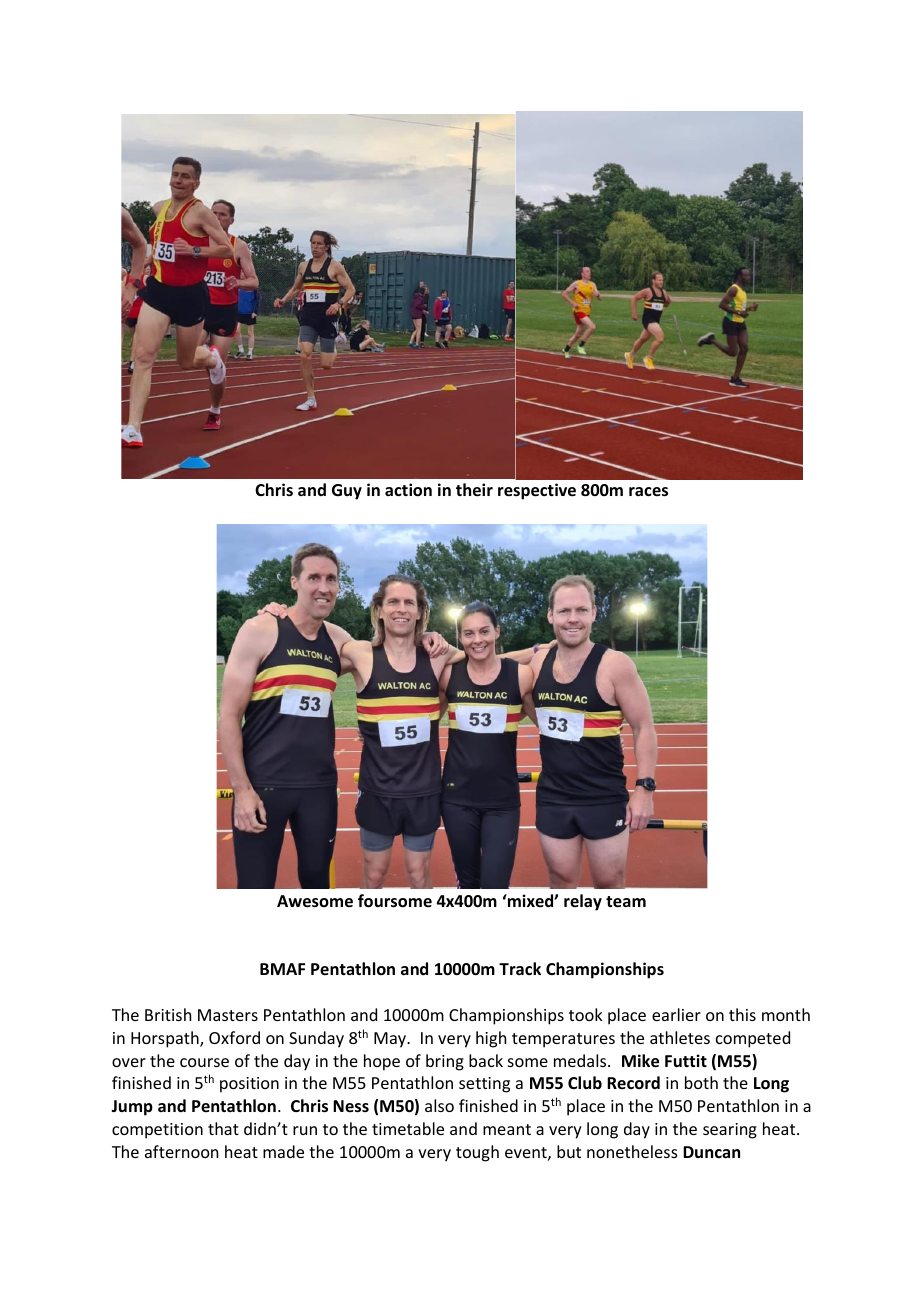 Image resolution: width=924 pixels, height=1308 pixels. Describe the element at coordinates (228, 1015) in the screenshot. I see `Masters` at that location.
